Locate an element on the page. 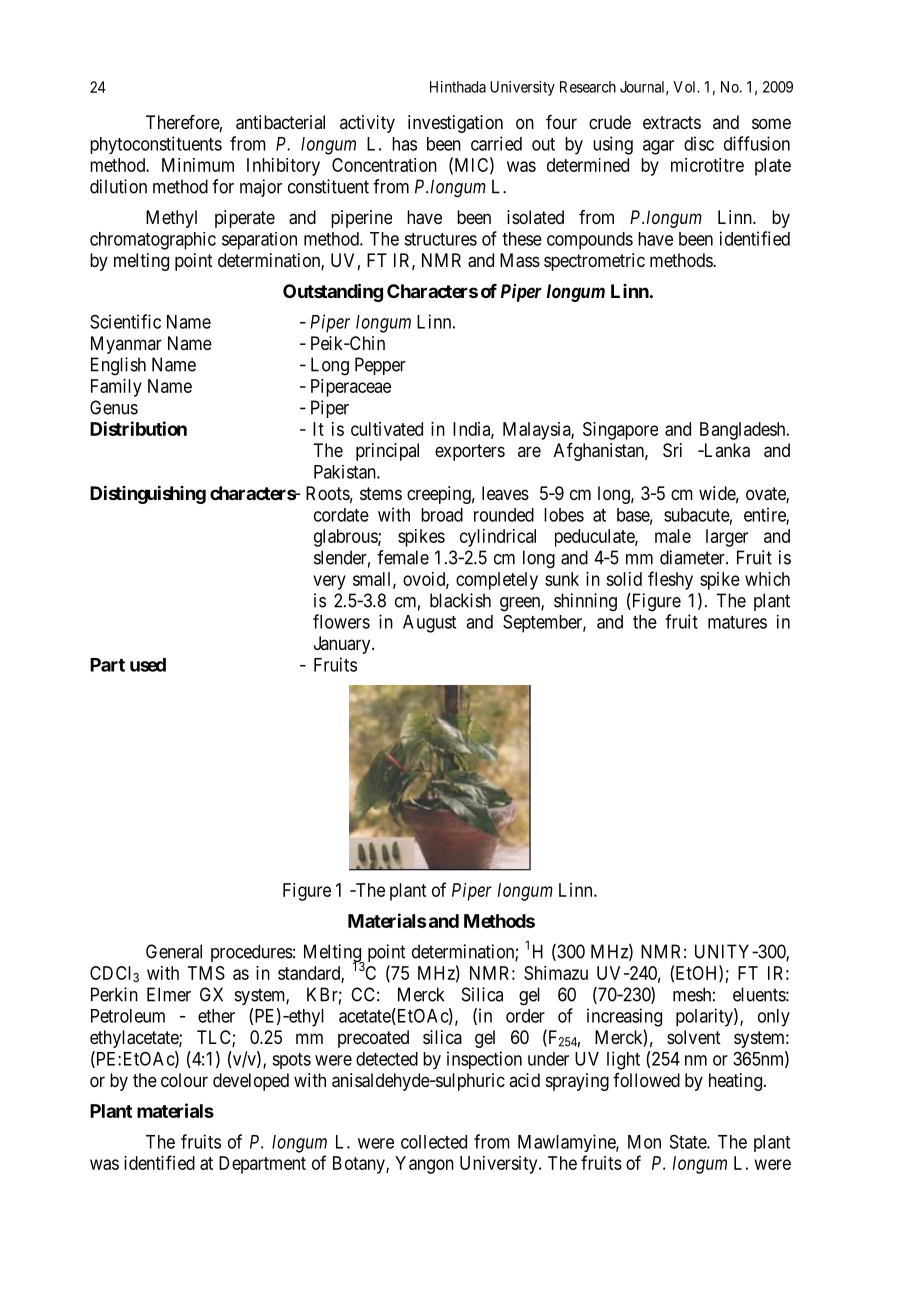 Image resolution: width=924 pixels, height=1308 pixels. August is located at coordinates (429, 624).
